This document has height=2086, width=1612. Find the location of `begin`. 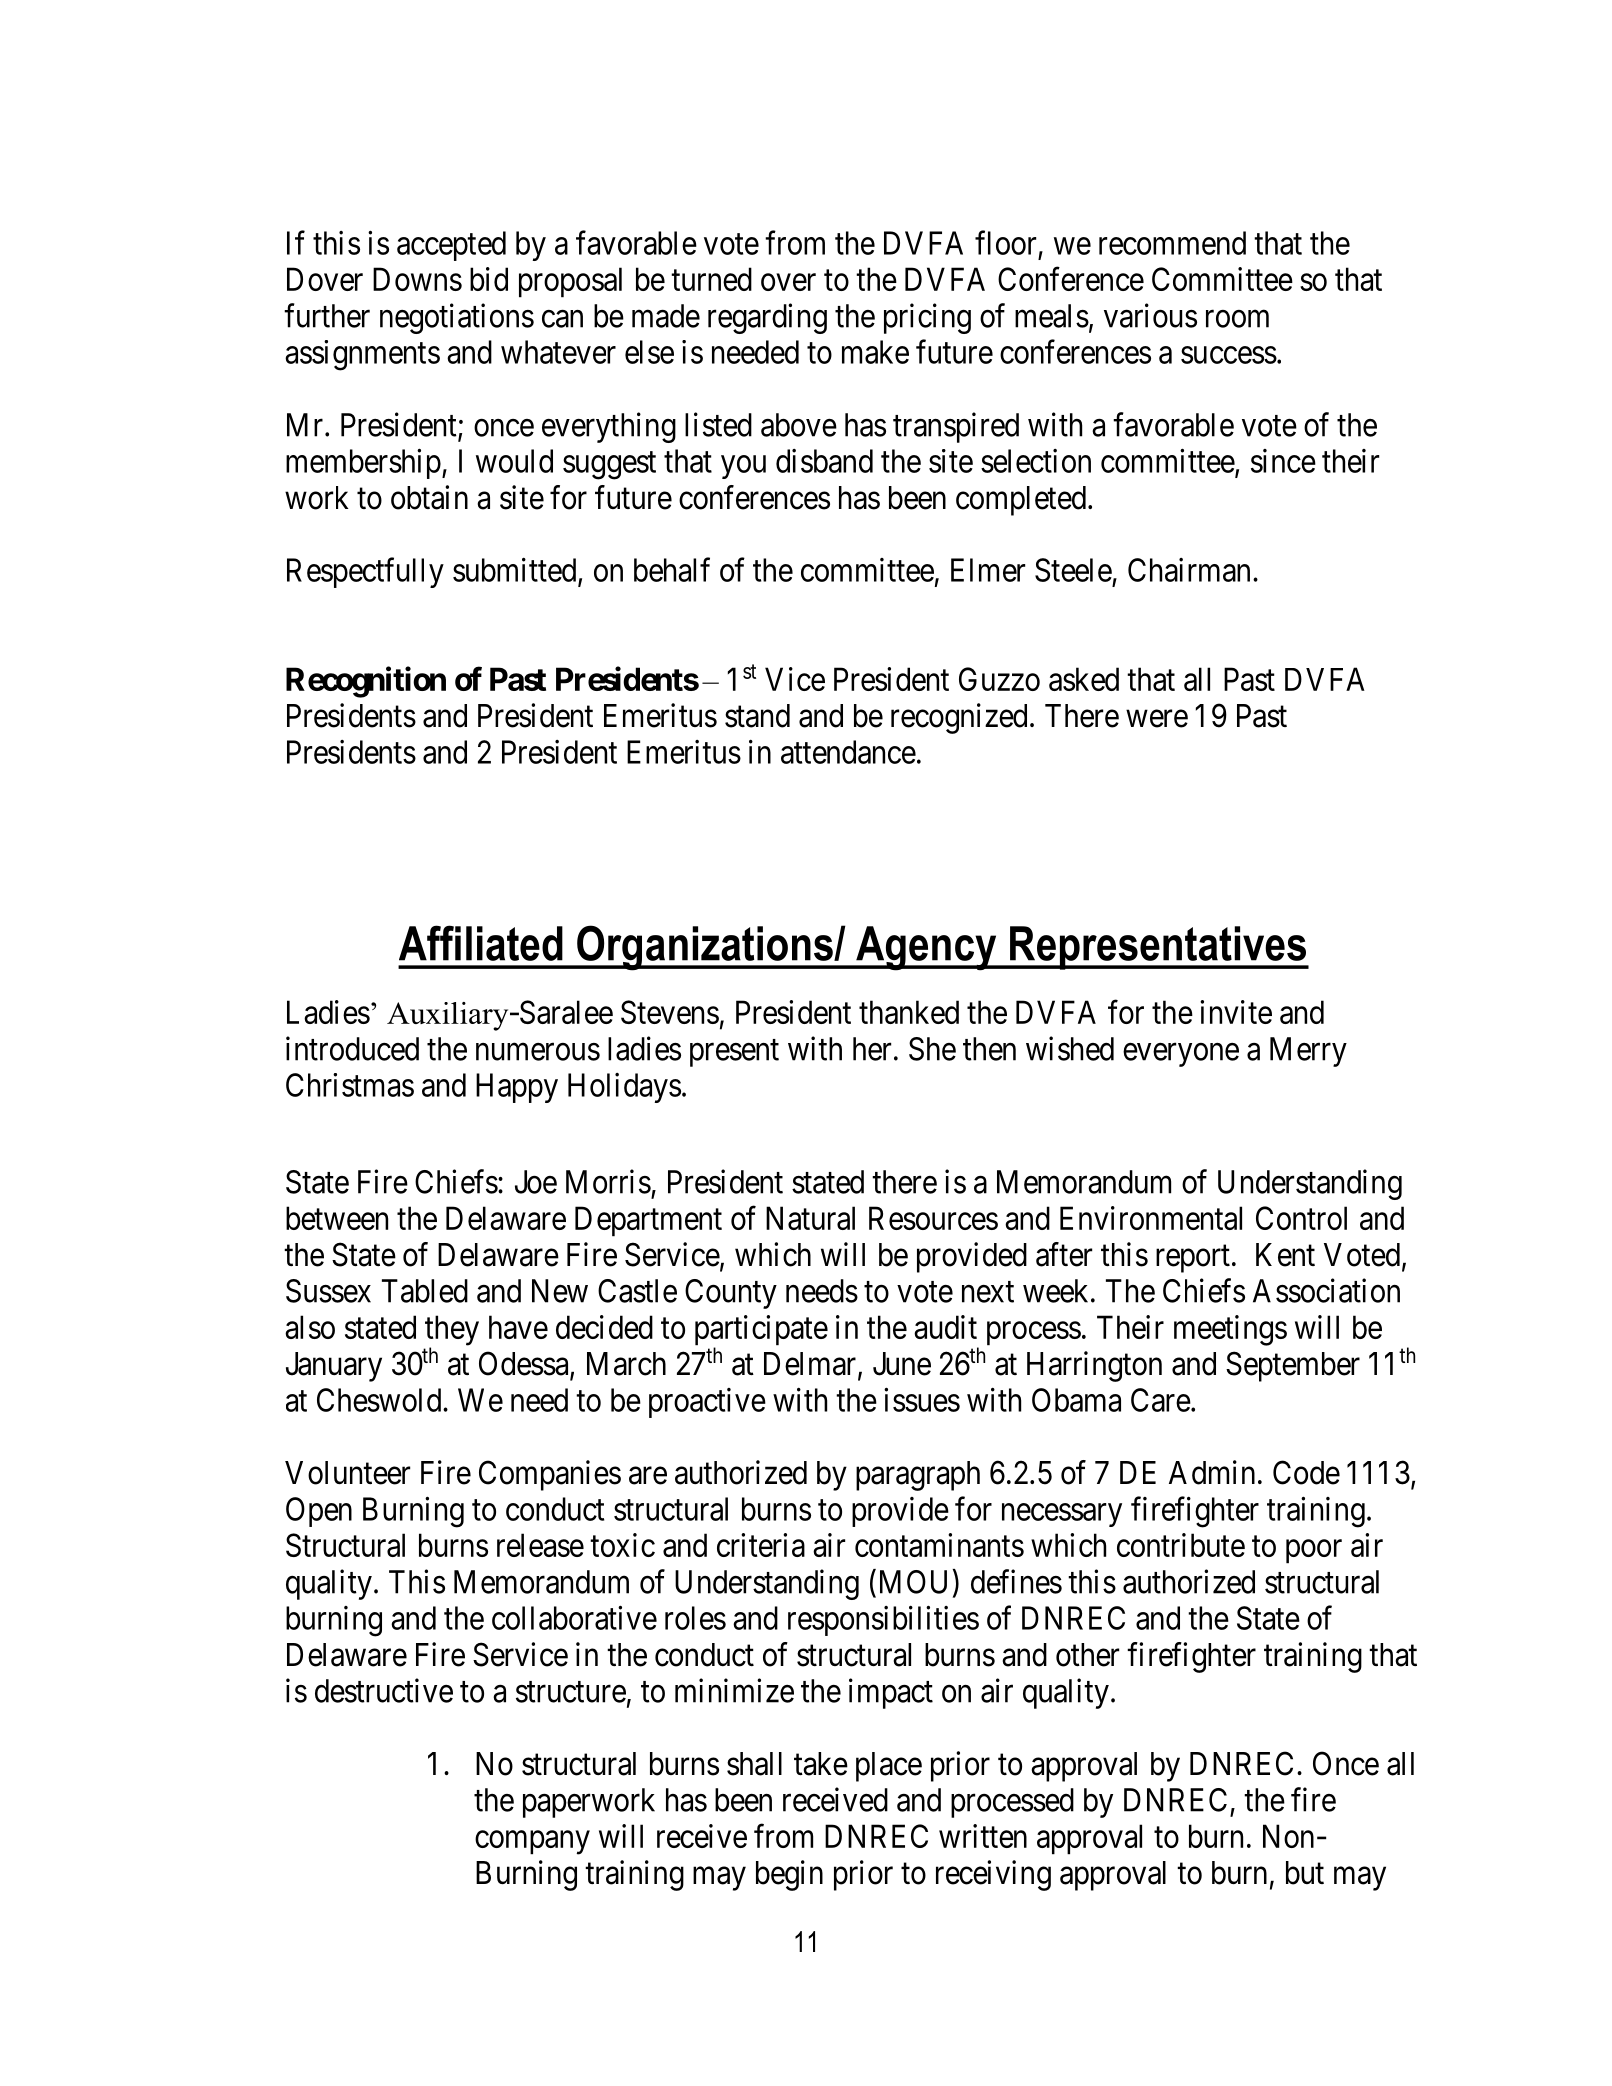

begin is located at coordinates (789, 1875).
